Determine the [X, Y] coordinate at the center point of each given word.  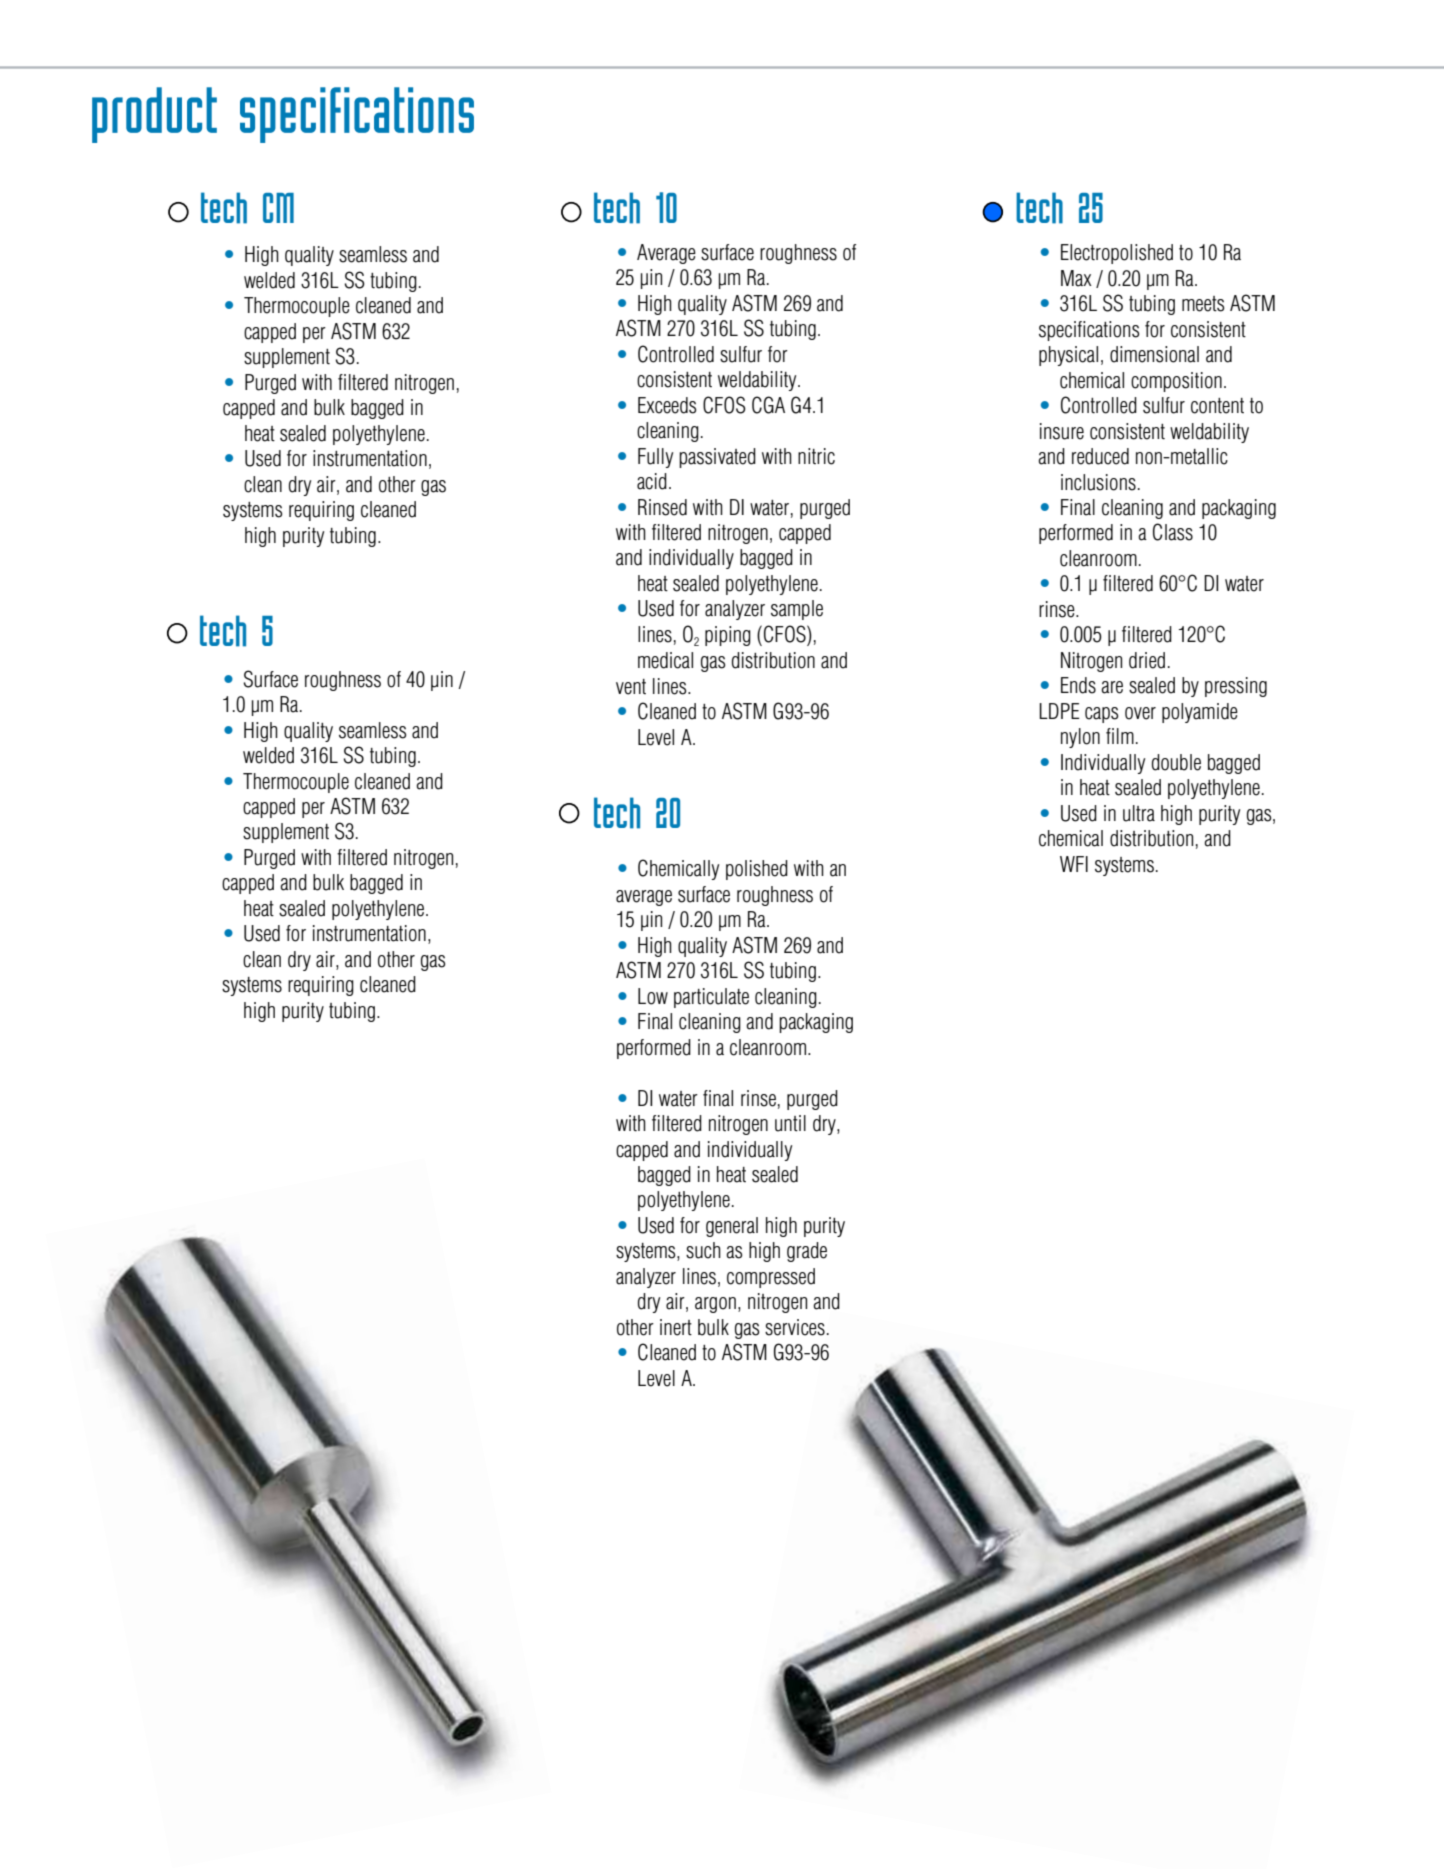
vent [631, 687]
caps [1101, 715]
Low [653, 996]
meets [1203, 304]
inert [676, 1327]
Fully [655, 458]
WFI [1074, 864]
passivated [717, 458]
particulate [711, 998]
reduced [1100, 456]
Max [1076, 278]
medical [665, 660]
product [154, 115]
